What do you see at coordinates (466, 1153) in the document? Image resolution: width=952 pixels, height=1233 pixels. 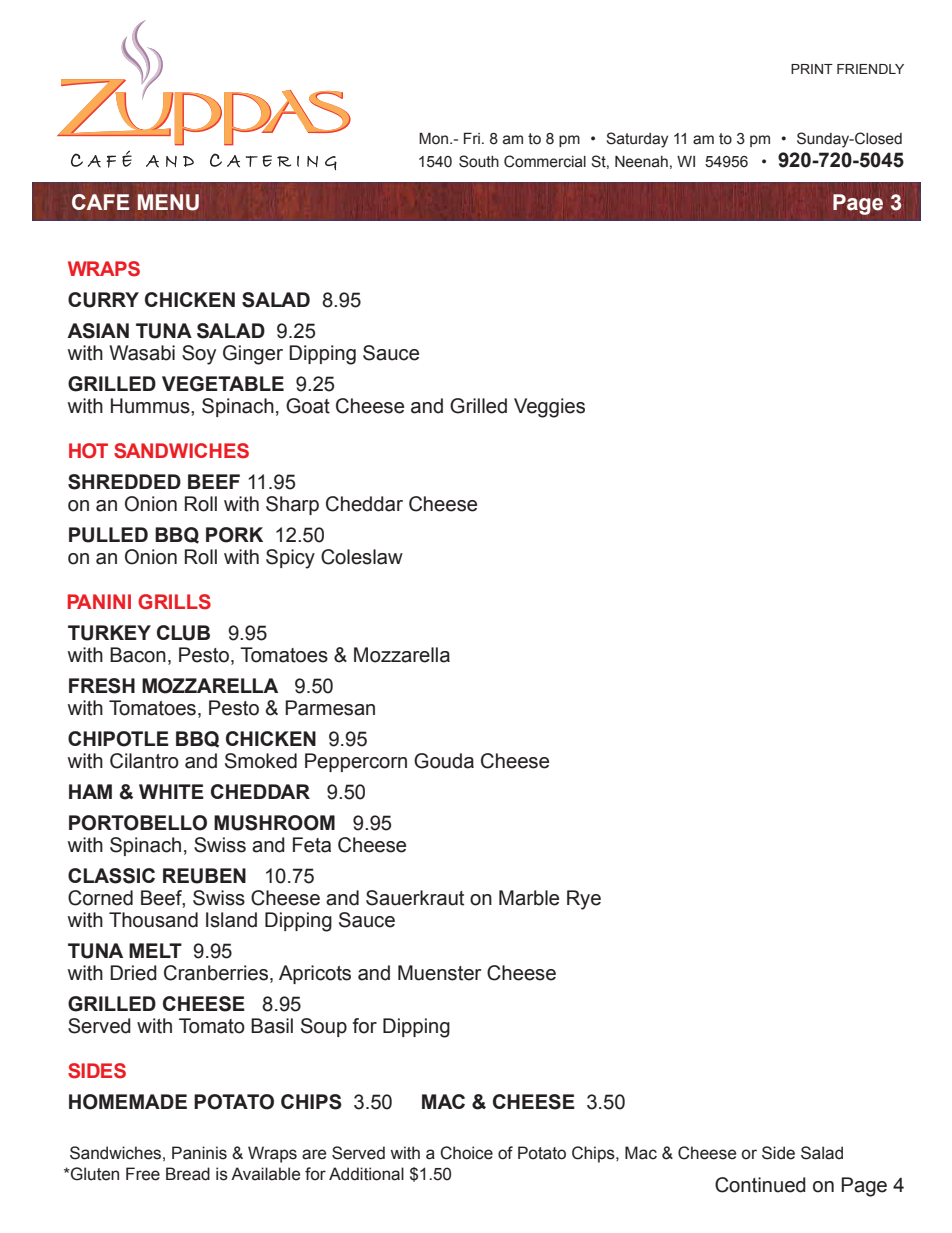 I see `Choice` at bounding box center [466, 1153].
